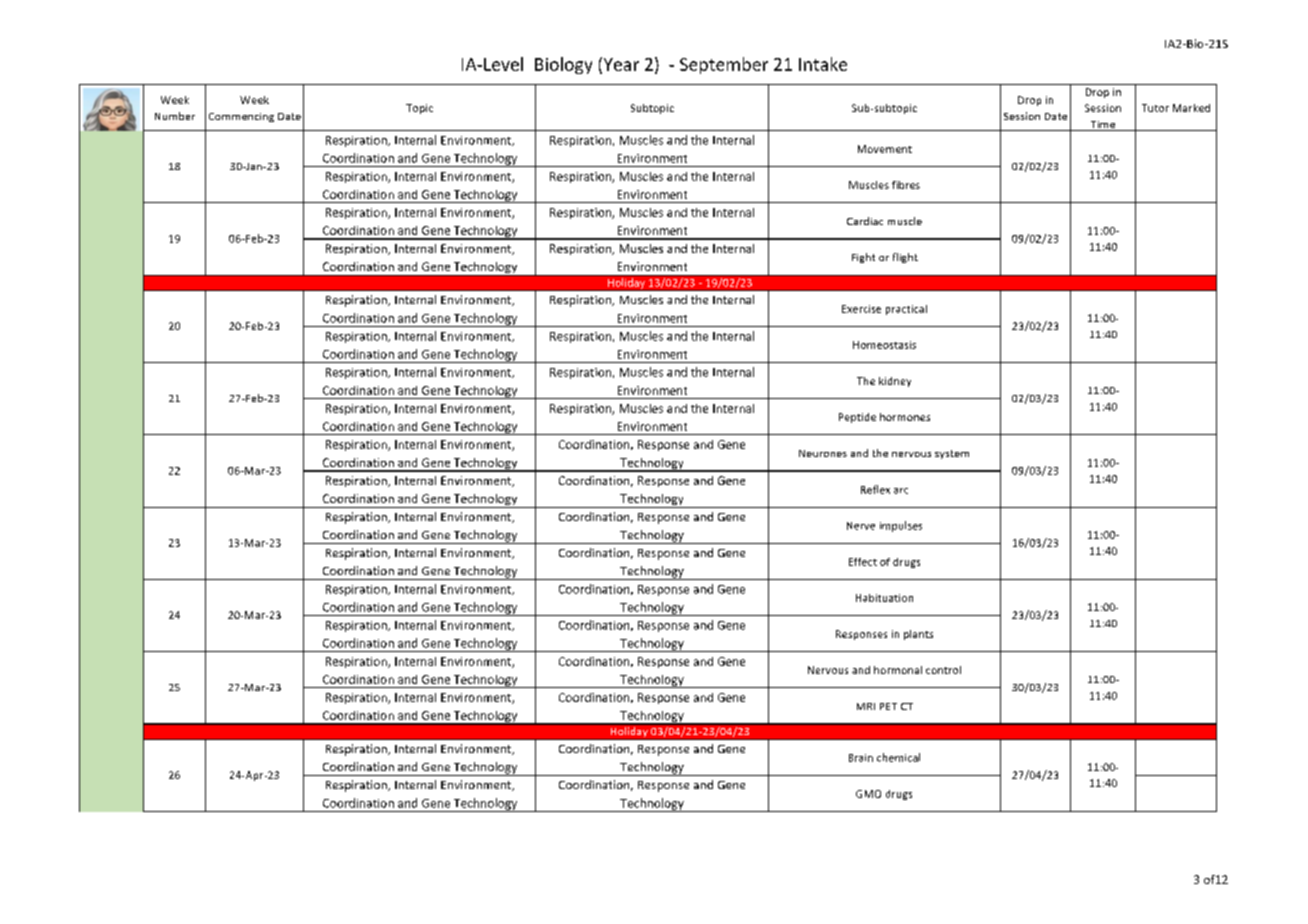 This document has width=1308, height=924. I want to click on GMO, so click(868, 794).
